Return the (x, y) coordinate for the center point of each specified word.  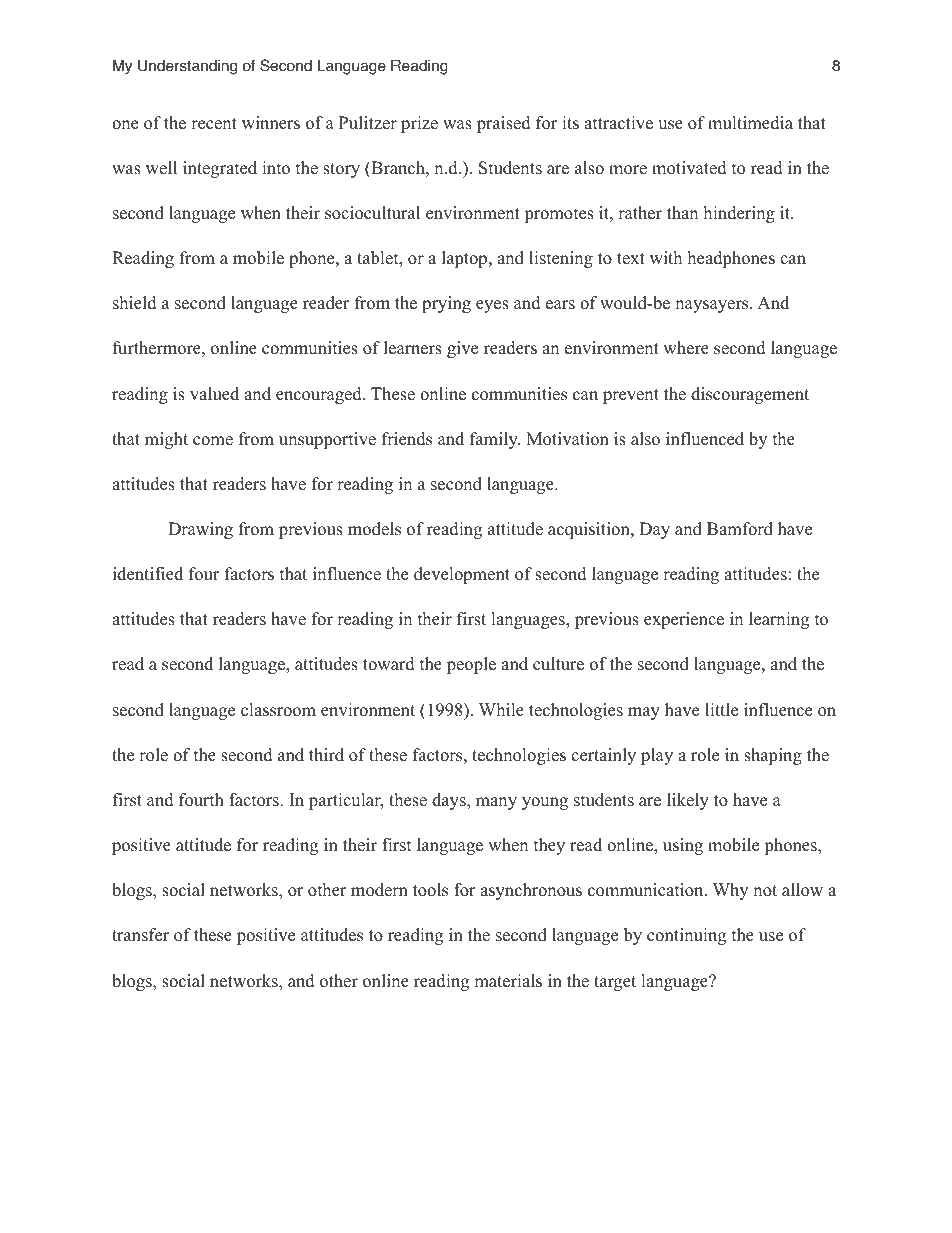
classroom (278, 710)
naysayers (713, 306)
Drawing (200, 530)
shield (135, 303)
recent (214, 124)
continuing (686, 936)
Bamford (740, 529)
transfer (140, 935)
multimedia (750, 123)
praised (504, 124)
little (721, 710)
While (501, 710)
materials (508, 981)
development (462, 575)
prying (446, 304)
